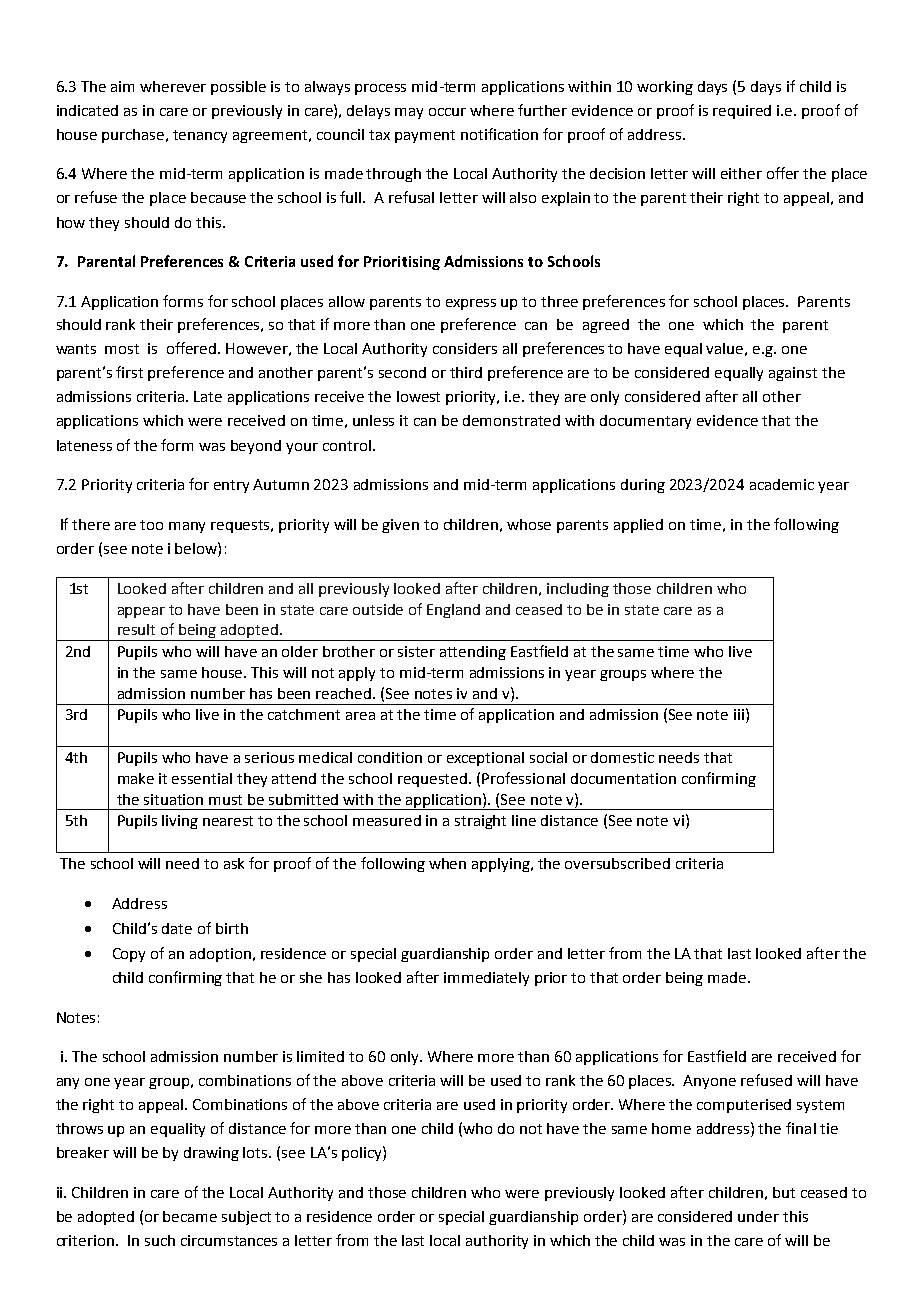 Image resolution: width=924 pixels, height=1308 pixels. What do you see at coordinates (190, 1216) in the document?
I see `became` at bounding box center [190, 1216].
